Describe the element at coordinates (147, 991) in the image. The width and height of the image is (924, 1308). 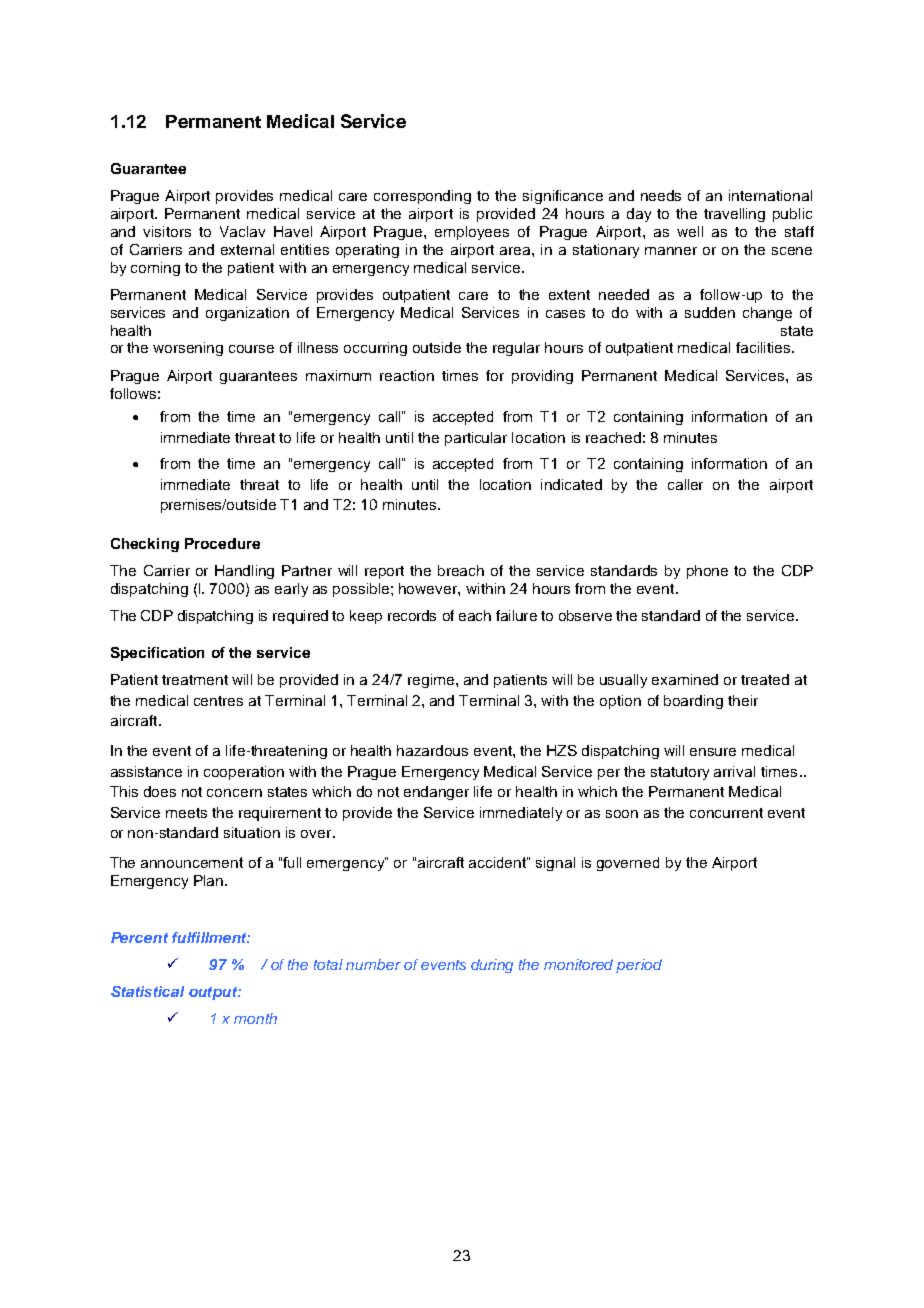
I see `Statistical` at that location.
